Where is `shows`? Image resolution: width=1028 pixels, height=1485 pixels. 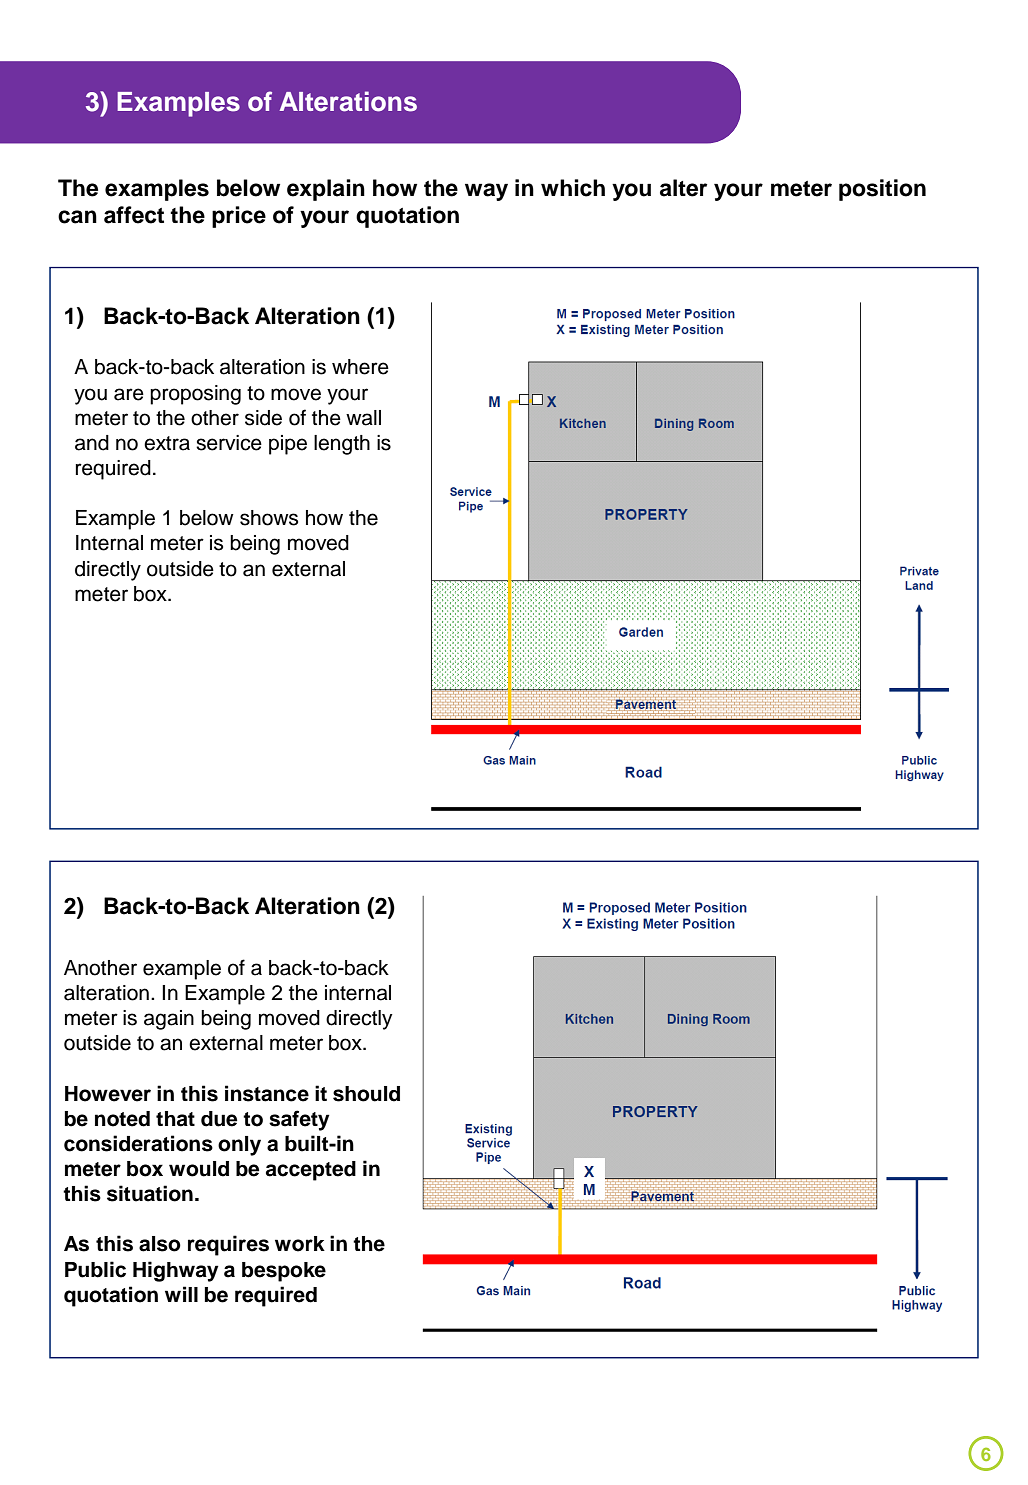 shows is located at coordinates (269, 518).
